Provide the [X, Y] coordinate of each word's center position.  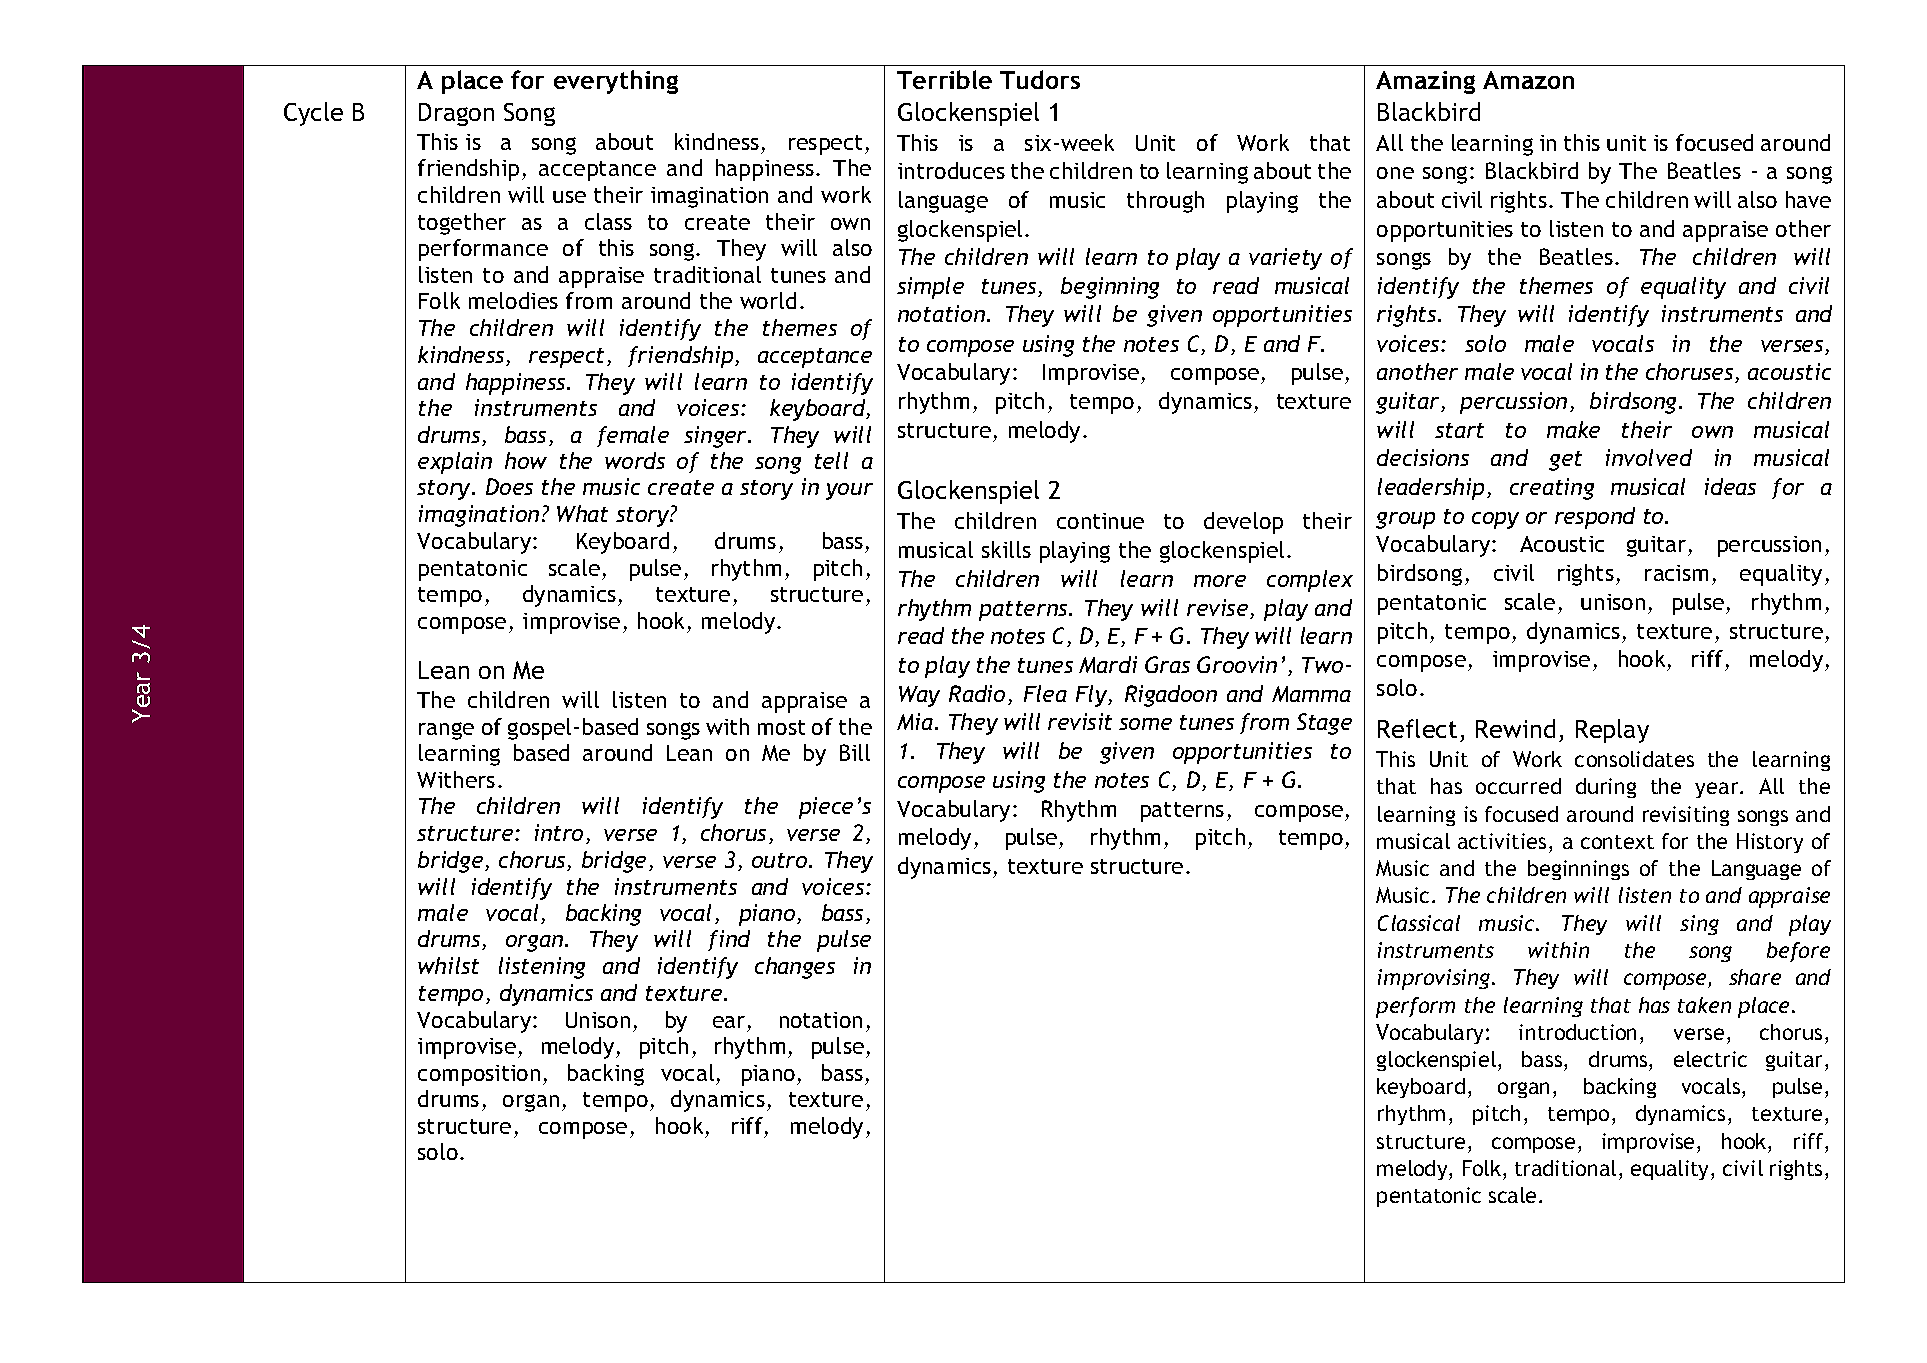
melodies [513, 300]
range [446, 731]
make [1573, 429]
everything [616, 82]
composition [479, 1075]
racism [1676, 573]
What [582, 513]
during [1606, 788]
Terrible [944, 79]
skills [1006, 549]
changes [795, 968]
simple [930, 288]
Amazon [1528, 80]
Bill [855, 752]
